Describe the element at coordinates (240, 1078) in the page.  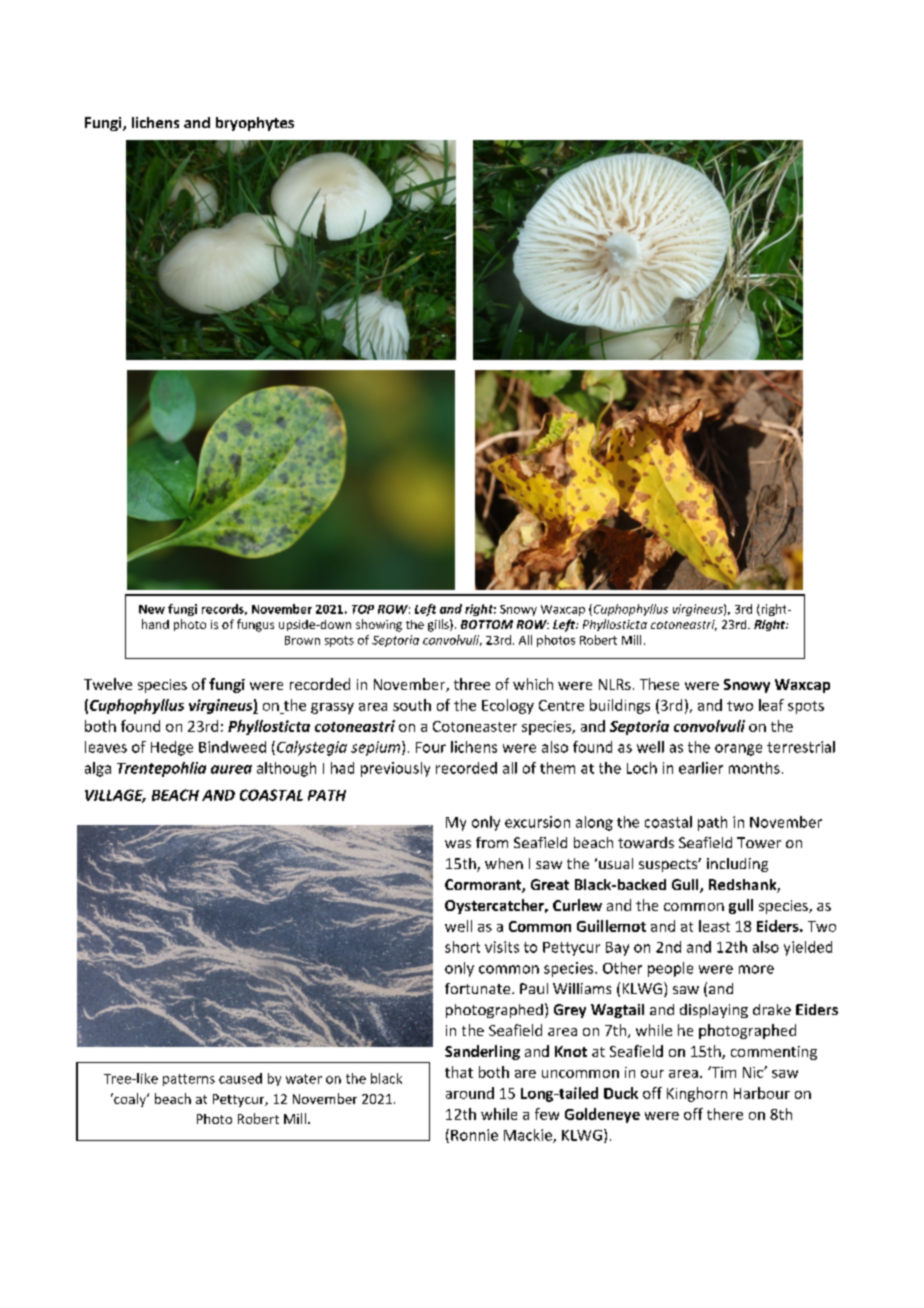
I see `caused` at that location.
